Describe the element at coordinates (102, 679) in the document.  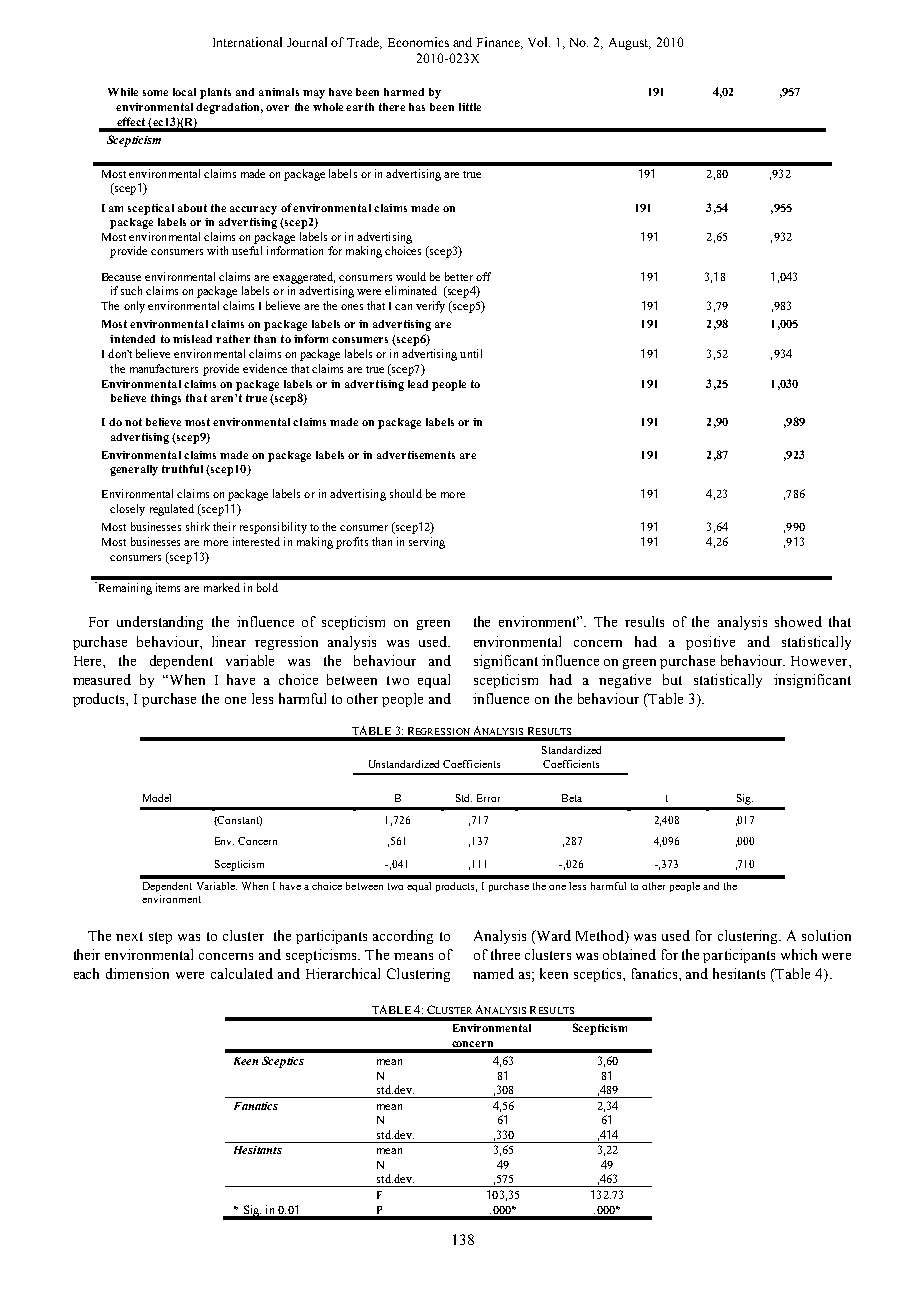
I see `measured` at that location.
